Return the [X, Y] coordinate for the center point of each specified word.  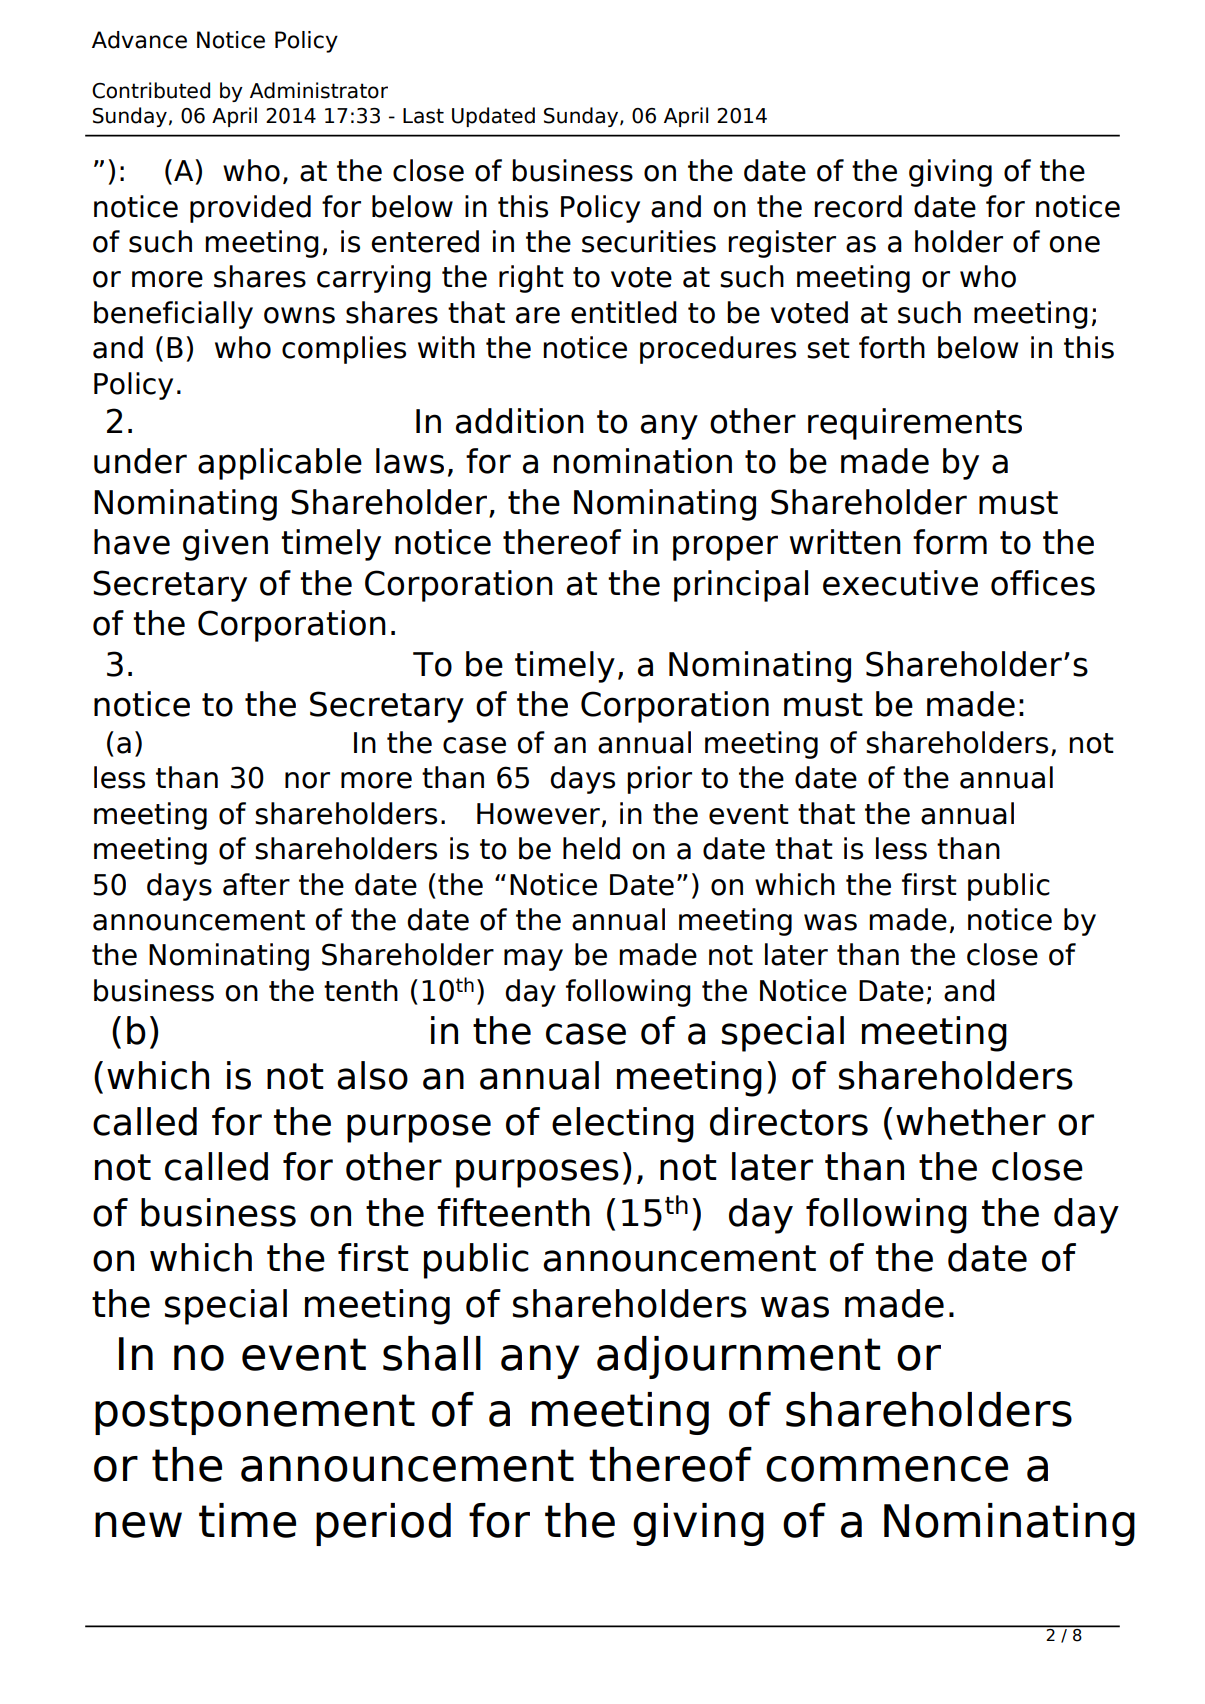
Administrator [319, 90]
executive [900, 583]
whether [971, 1121]
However [538, 814]
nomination [643, 461]
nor [307, 780]
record [858, 206]
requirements [915, 424]
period [383, 1524]
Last [423, 116]
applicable [280, 464]
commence [887, 1469]
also [372, 1075]
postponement [255, 1414]
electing [623, 1125]
